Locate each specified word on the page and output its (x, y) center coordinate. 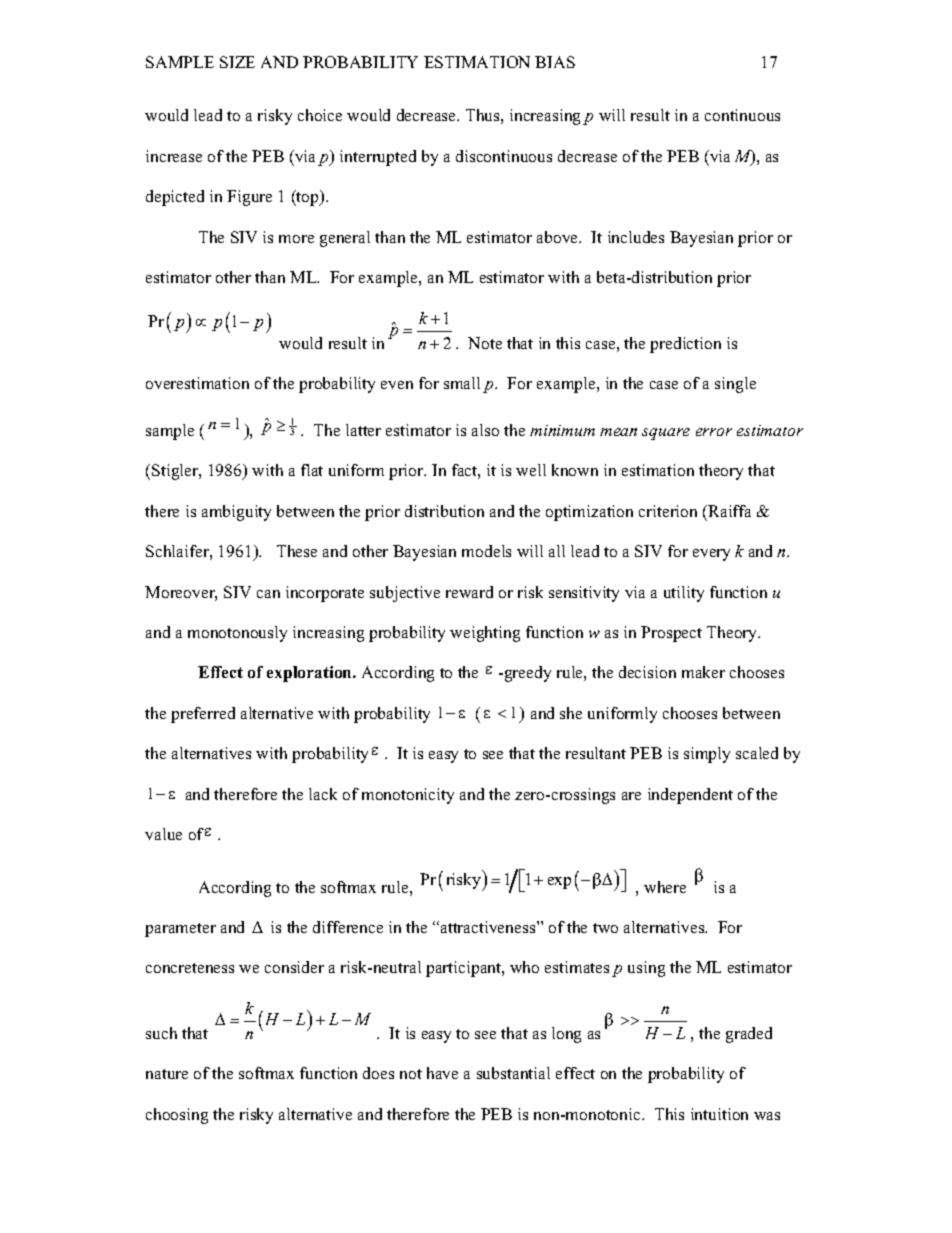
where (665, 887)
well (531, 470)
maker (703, 672)
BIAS (555, 62)
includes (636, 237)
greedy (526, 674)
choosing (177, 1116)
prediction (685, 345)
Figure (249, 198)
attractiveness (488, 927)
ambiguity (236, 513)
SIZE (237, 62)
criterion (668, 511)
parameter (180, 930)
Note (485, 343)
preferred (203, 715)
